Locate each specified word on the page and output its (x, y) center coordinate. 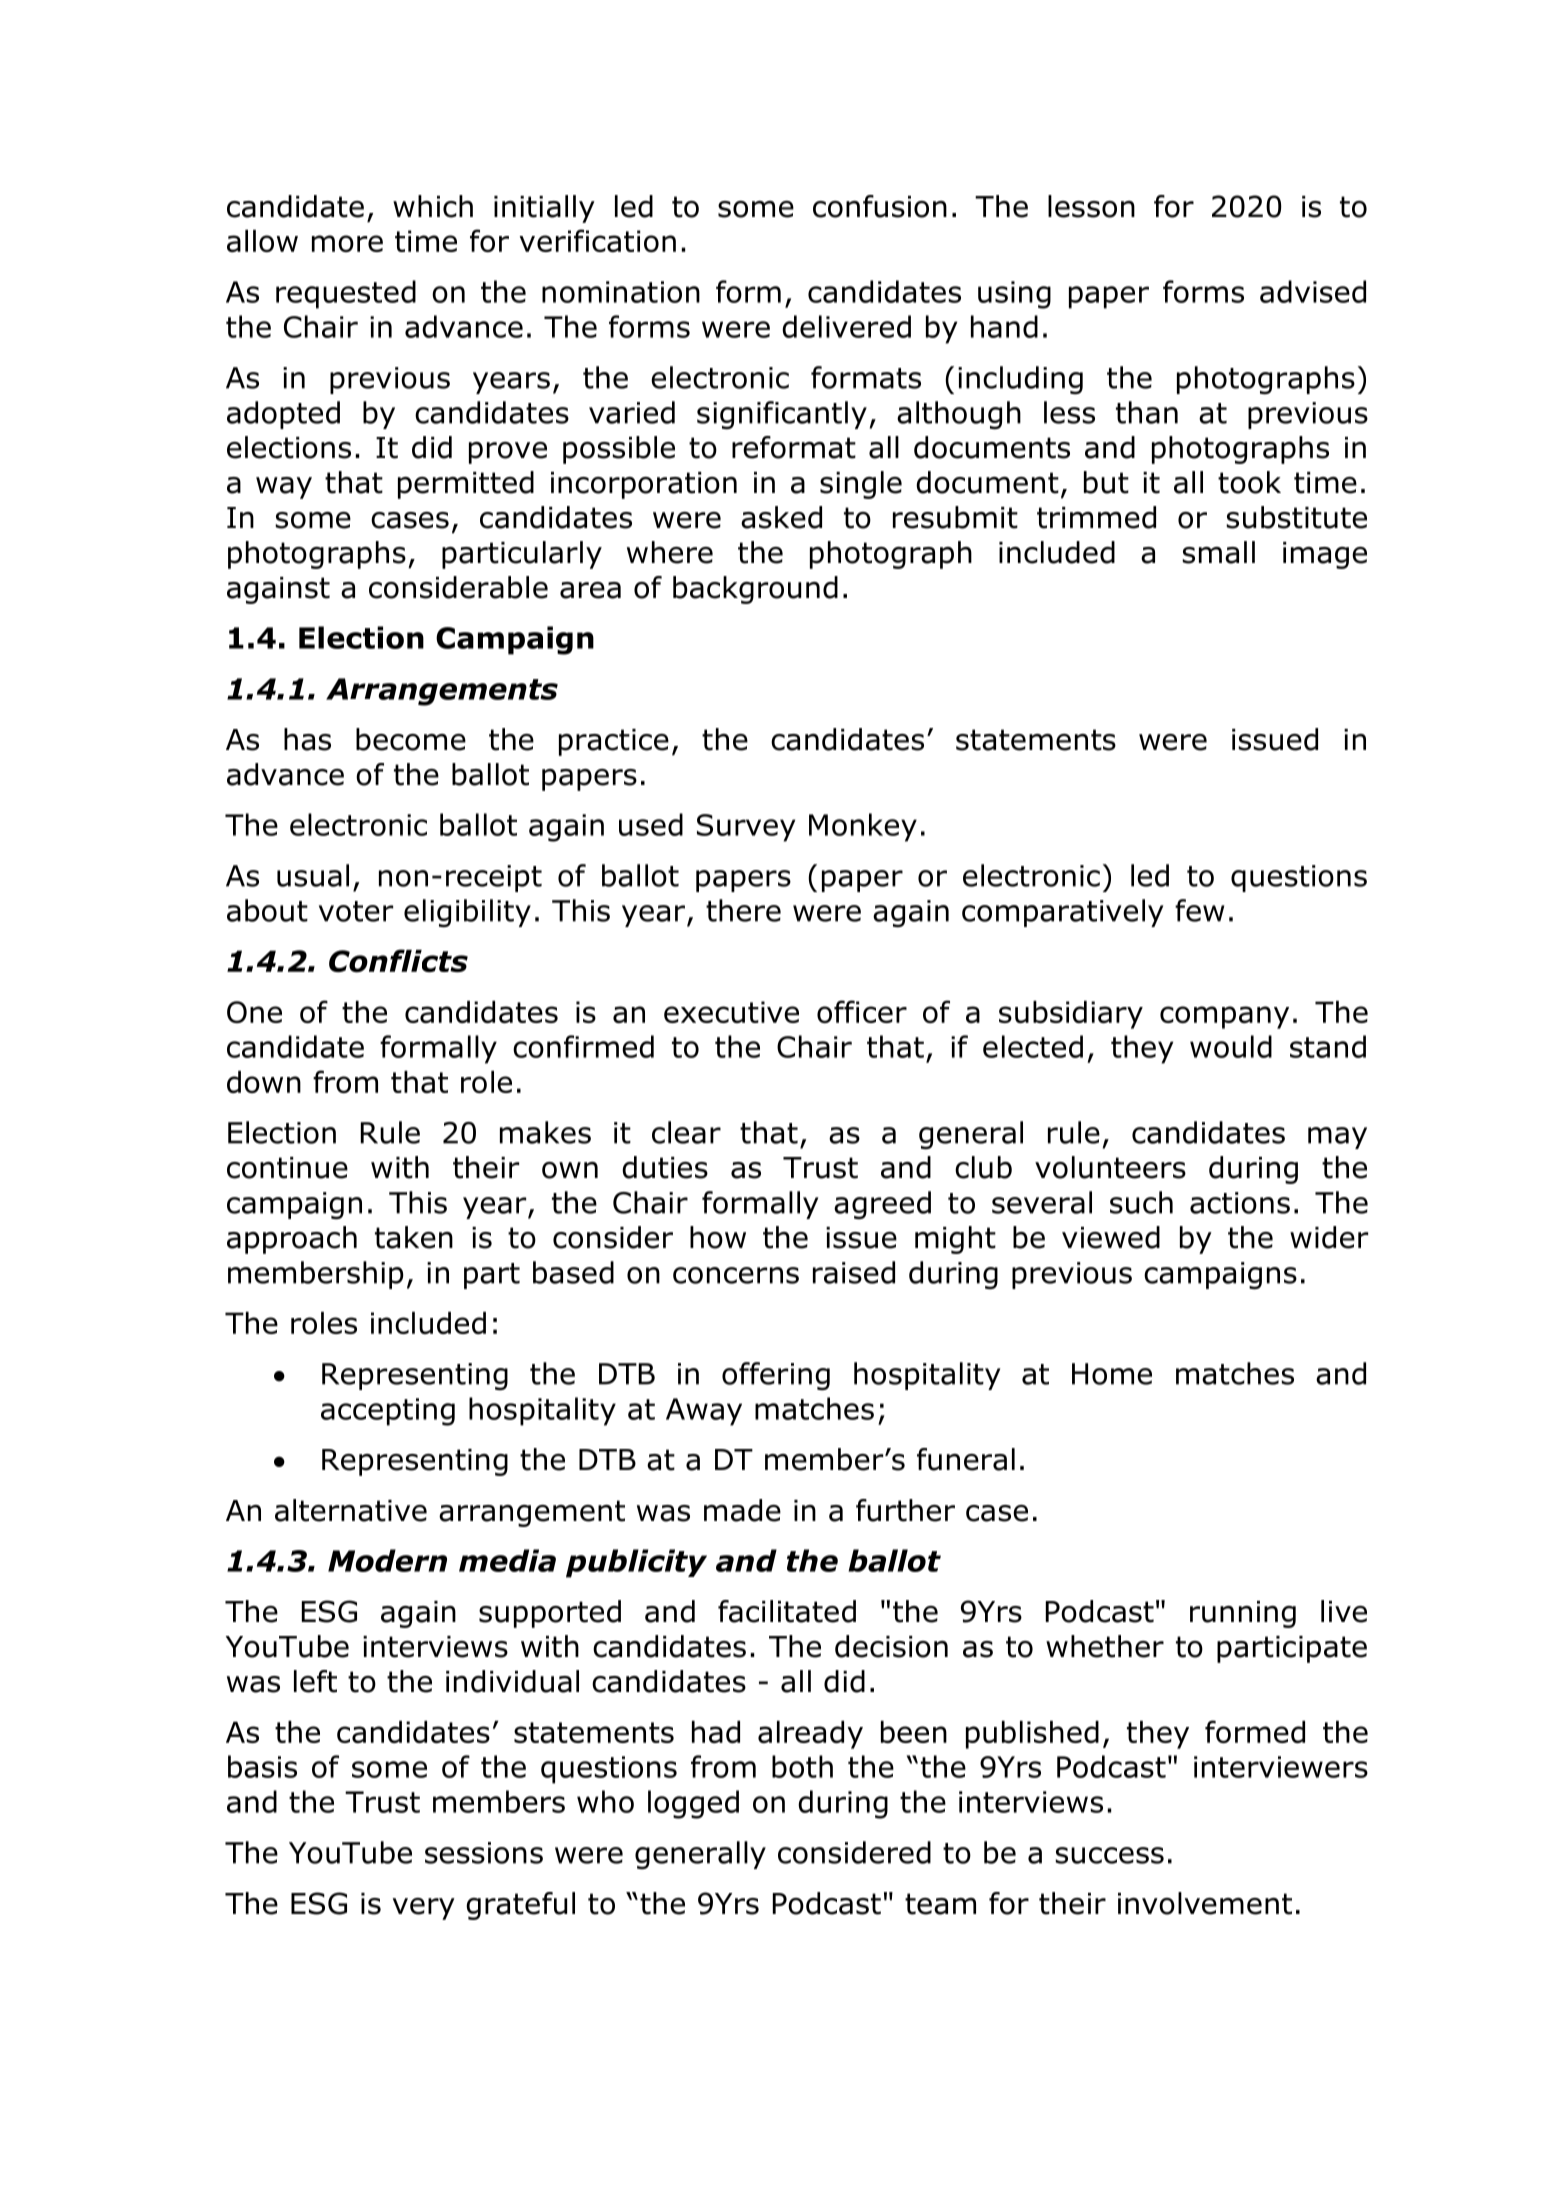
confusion (880, 206)
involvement (1205, 1903)
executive (731, 1012)
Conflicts (398, 961)
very (424, 1909)
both (802, 1766)
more (347, 243)
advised (1313, 291)
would (1231, 1046)
